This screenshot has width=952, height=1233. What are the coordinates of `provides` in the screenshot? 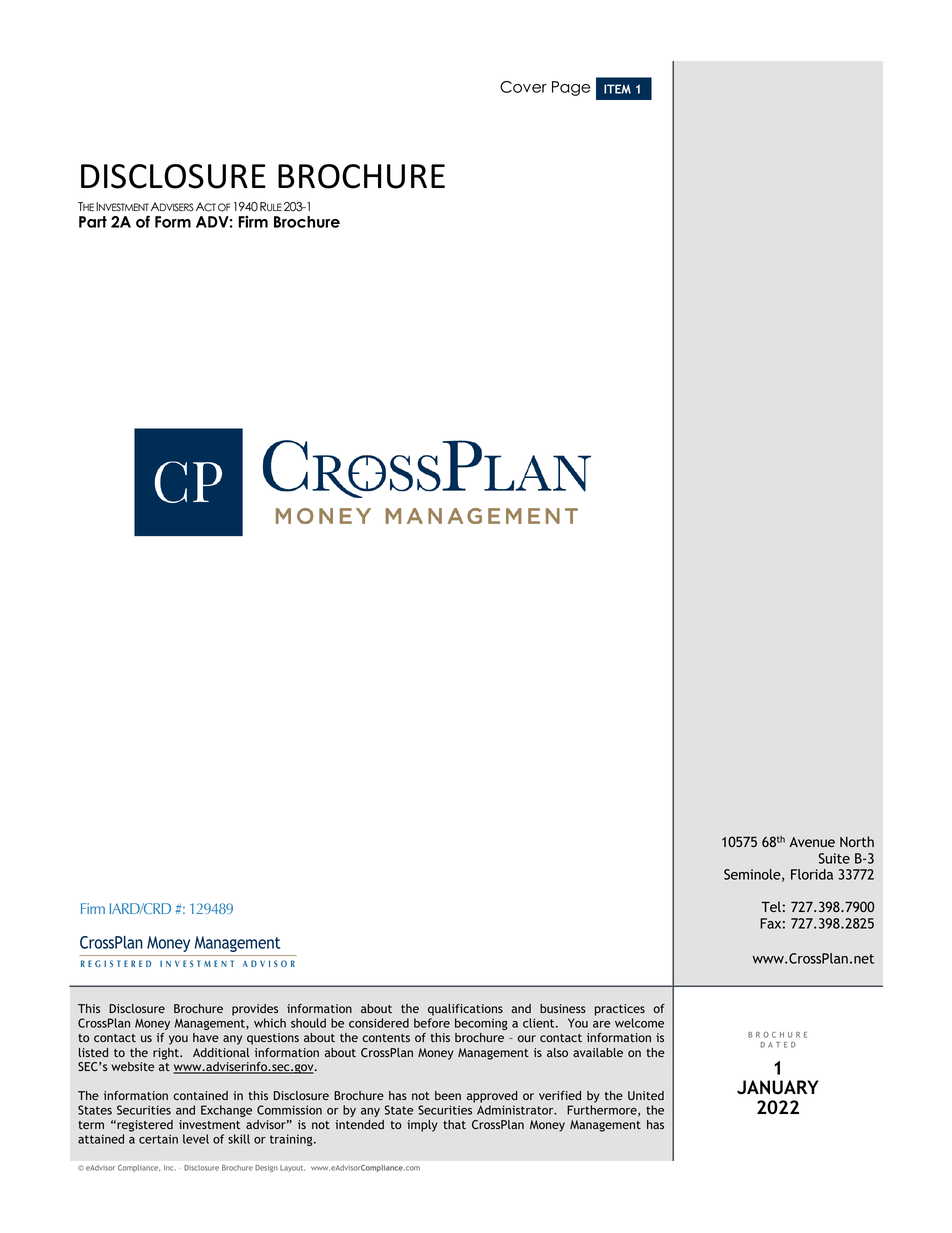 It's located at (255, 1010).
